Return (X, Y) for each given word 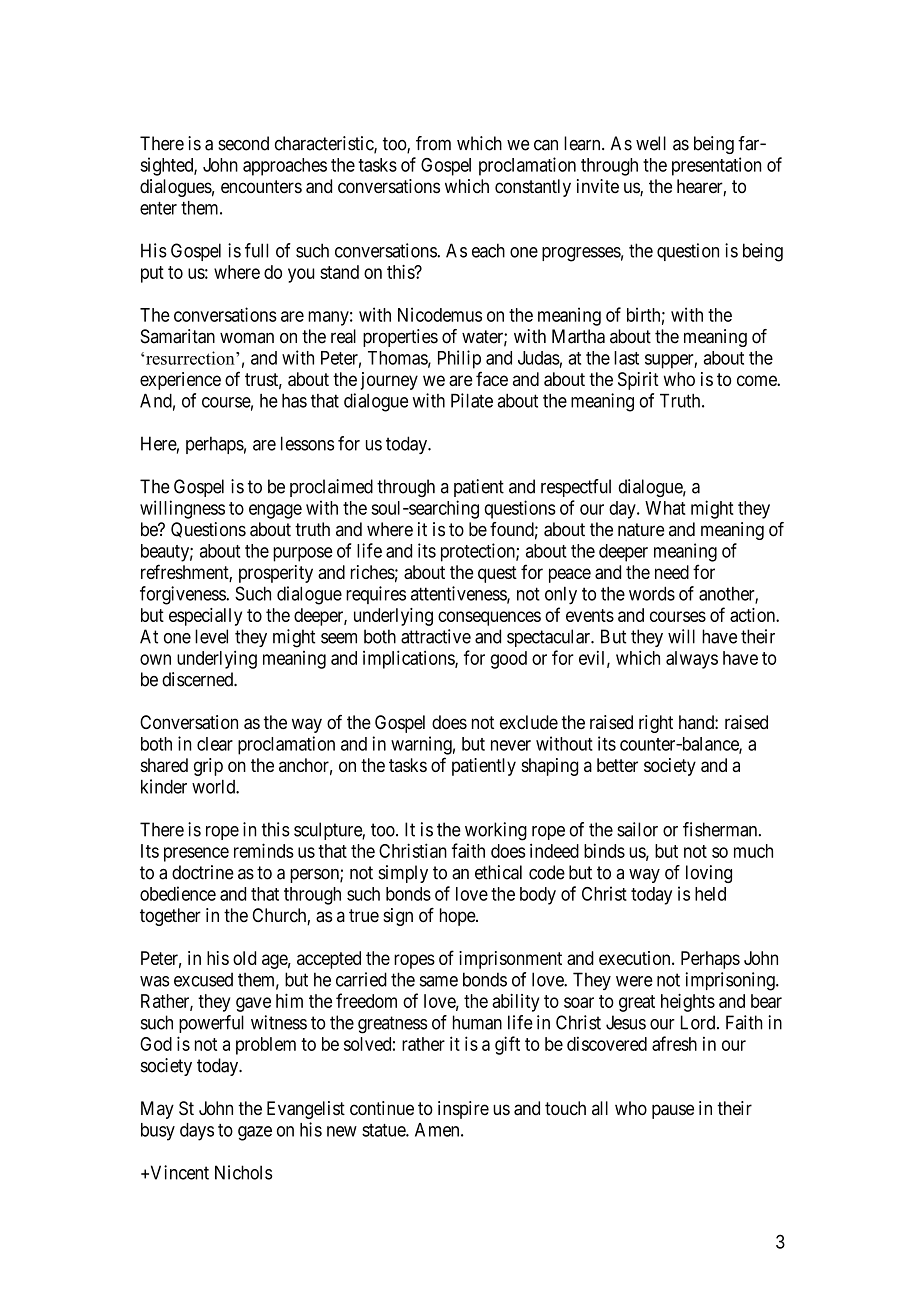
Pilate (472, 400)
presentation (716, 166)
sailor (637, 829)
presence (196, 854)
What (665, 508)
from (433, 143)
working (496, 831)
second (243, 143)
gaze (255, 1133)
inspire (463, 1110)
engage (275, 511)
